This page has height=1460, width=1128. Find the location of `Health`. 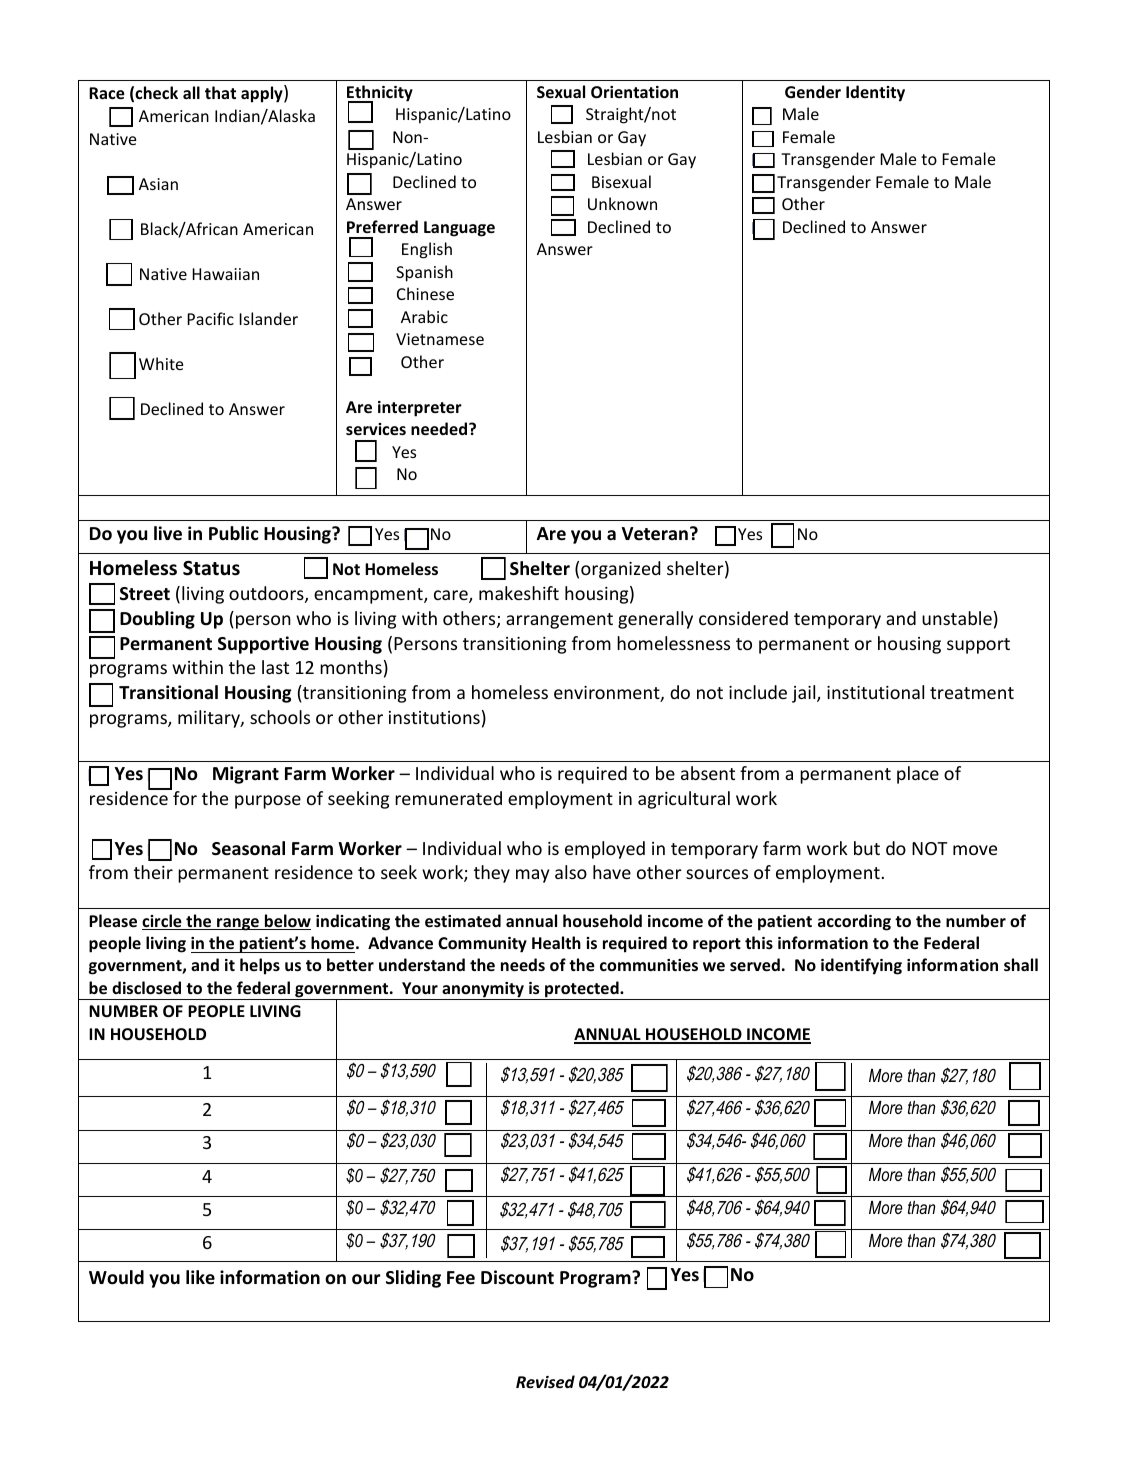

Health is located at coordinates (556, 942).
